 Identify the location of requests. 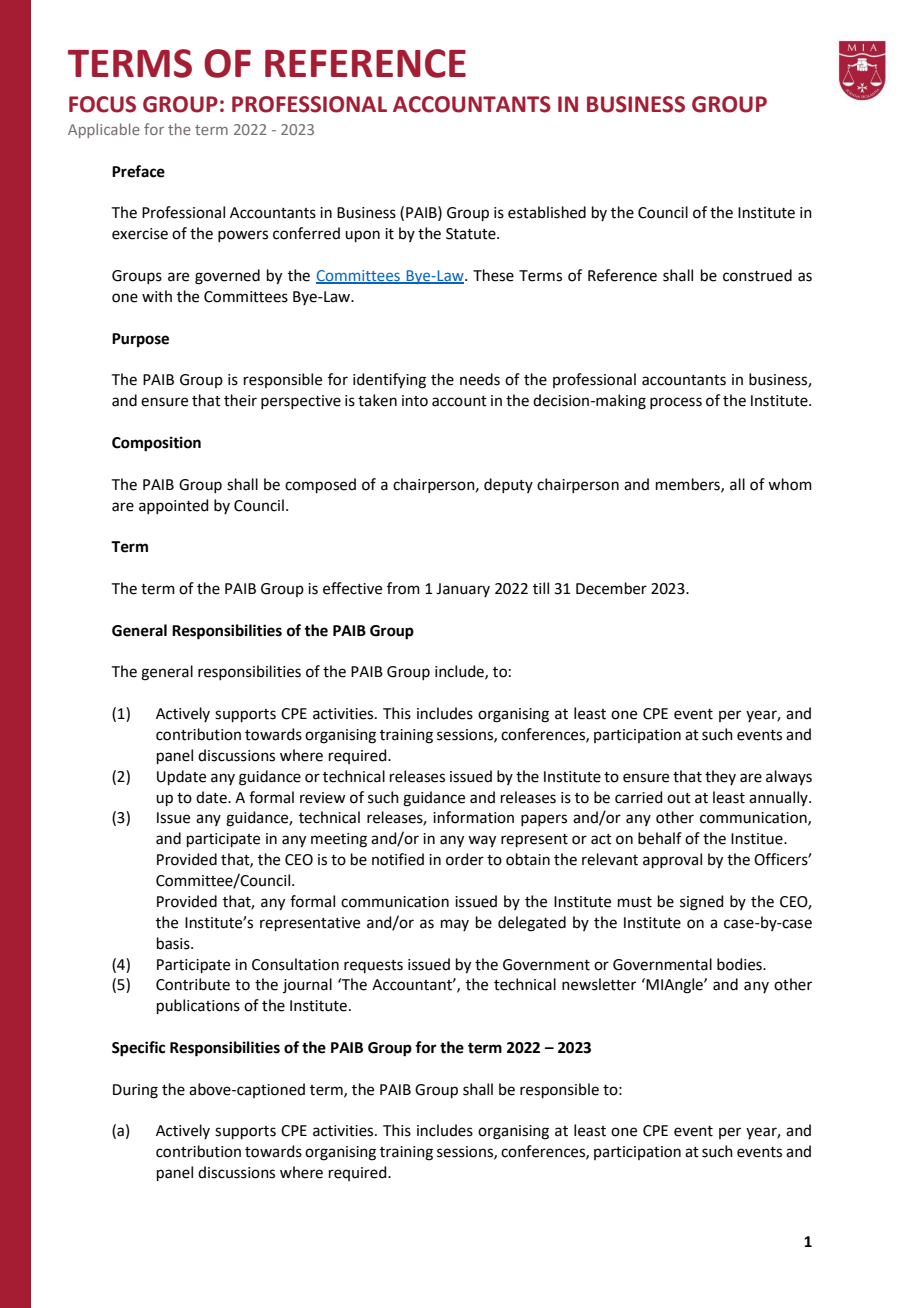
(373, 966).
